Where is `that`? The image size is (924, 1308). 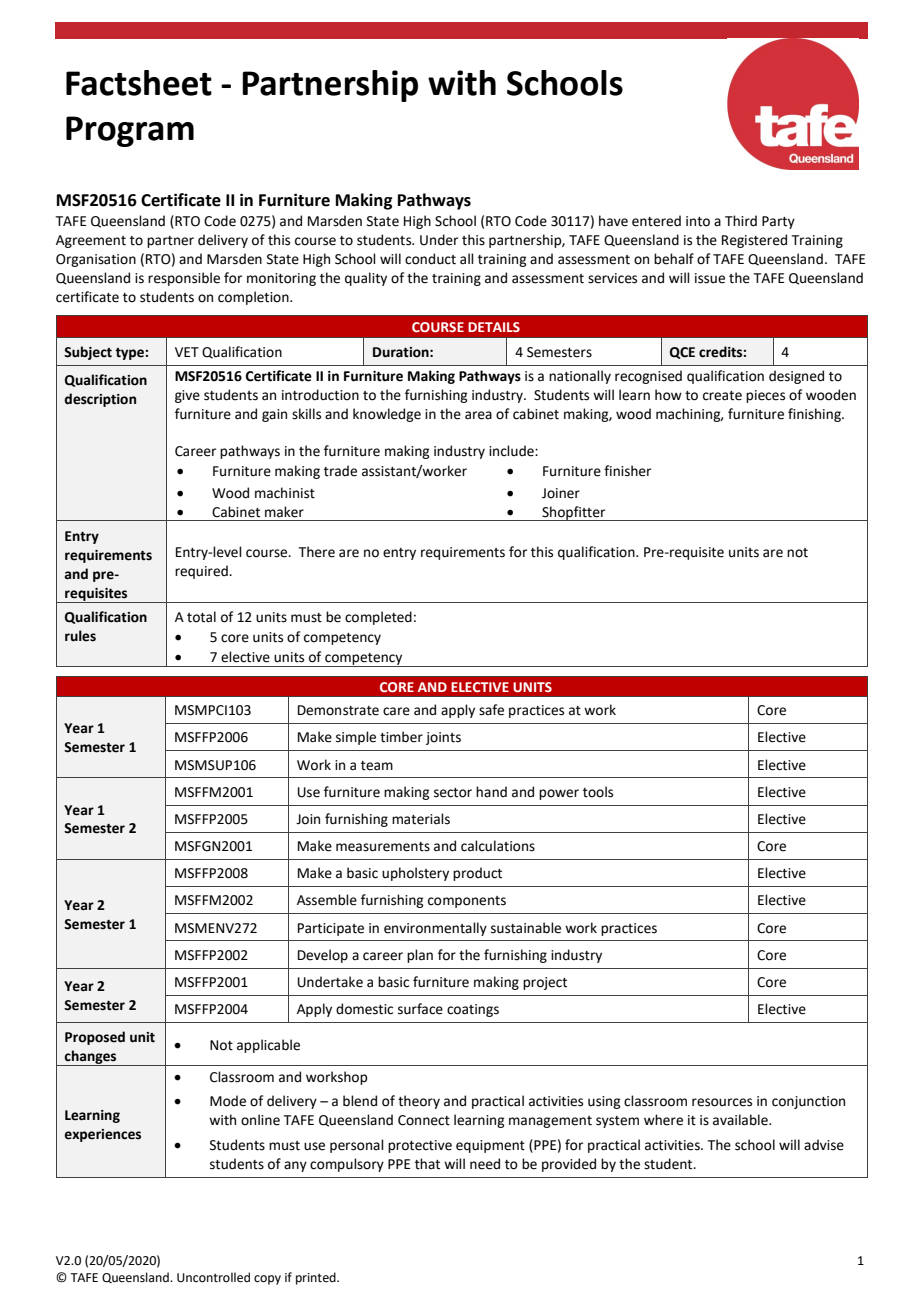
that is located at coordinates (427, 1164).
